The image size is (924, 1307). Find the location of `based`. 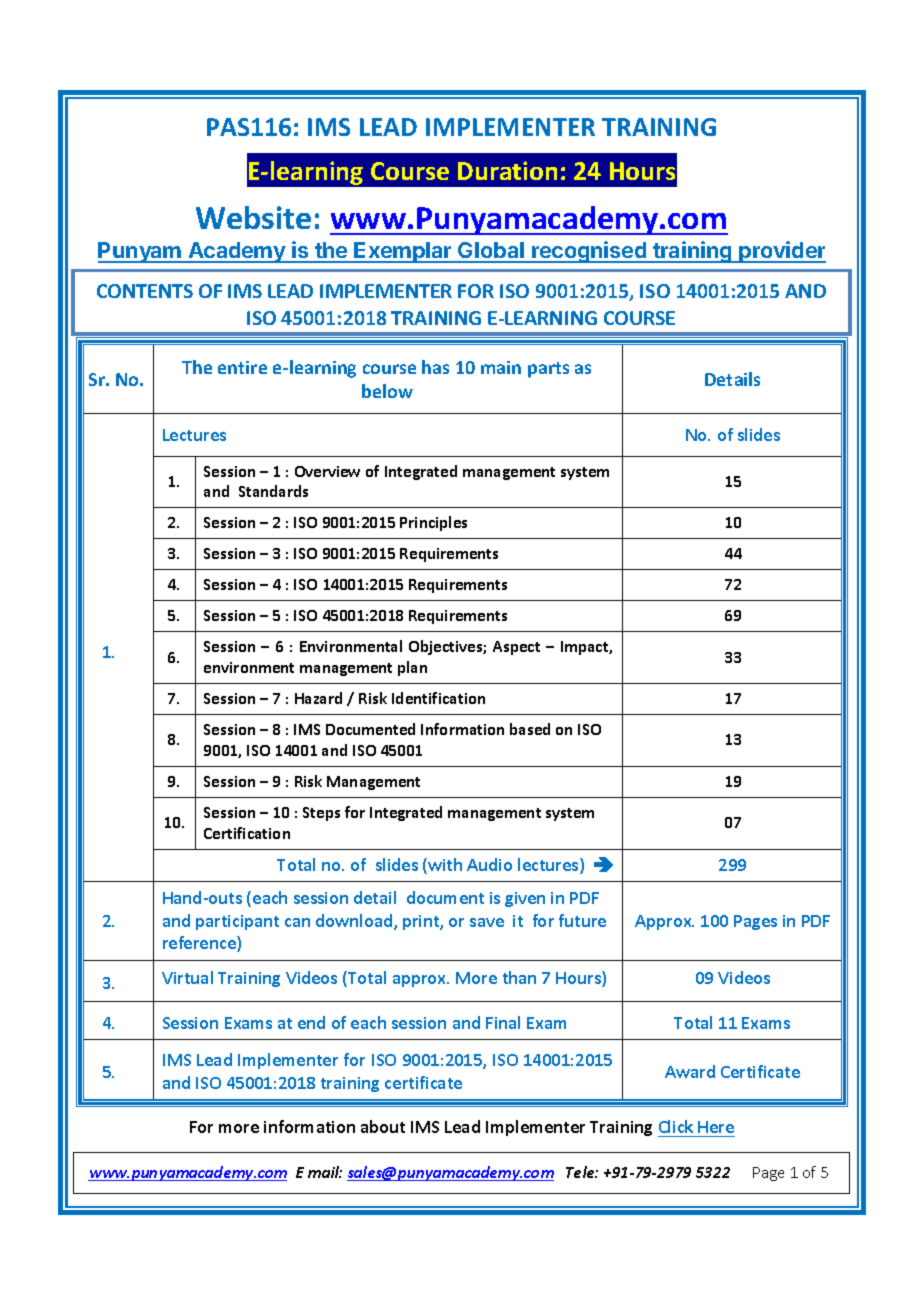

based is located at coordinates (530, 729).
